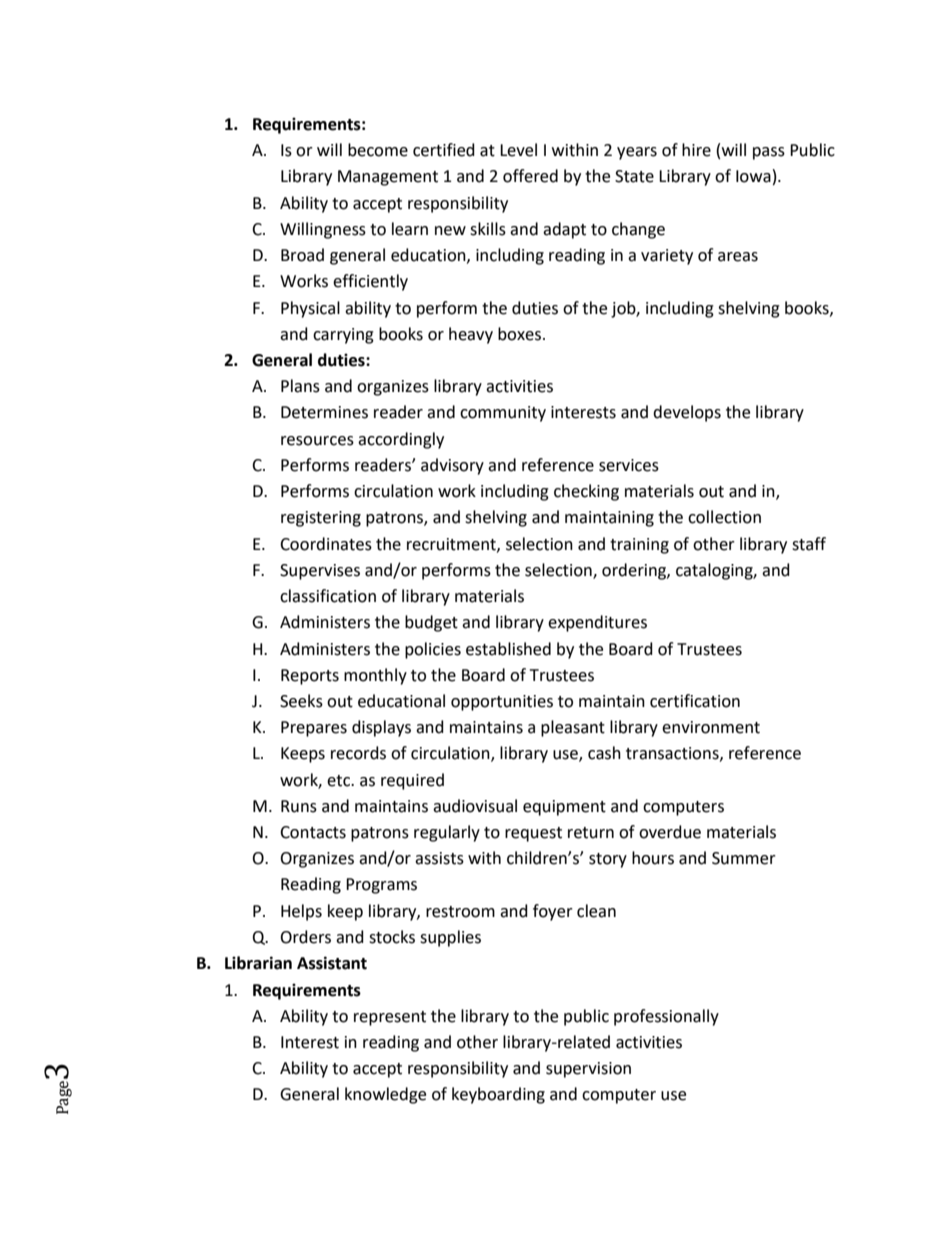 The width and height of the document is (952, 1233). I want to click on develops, so click(687, 413).
